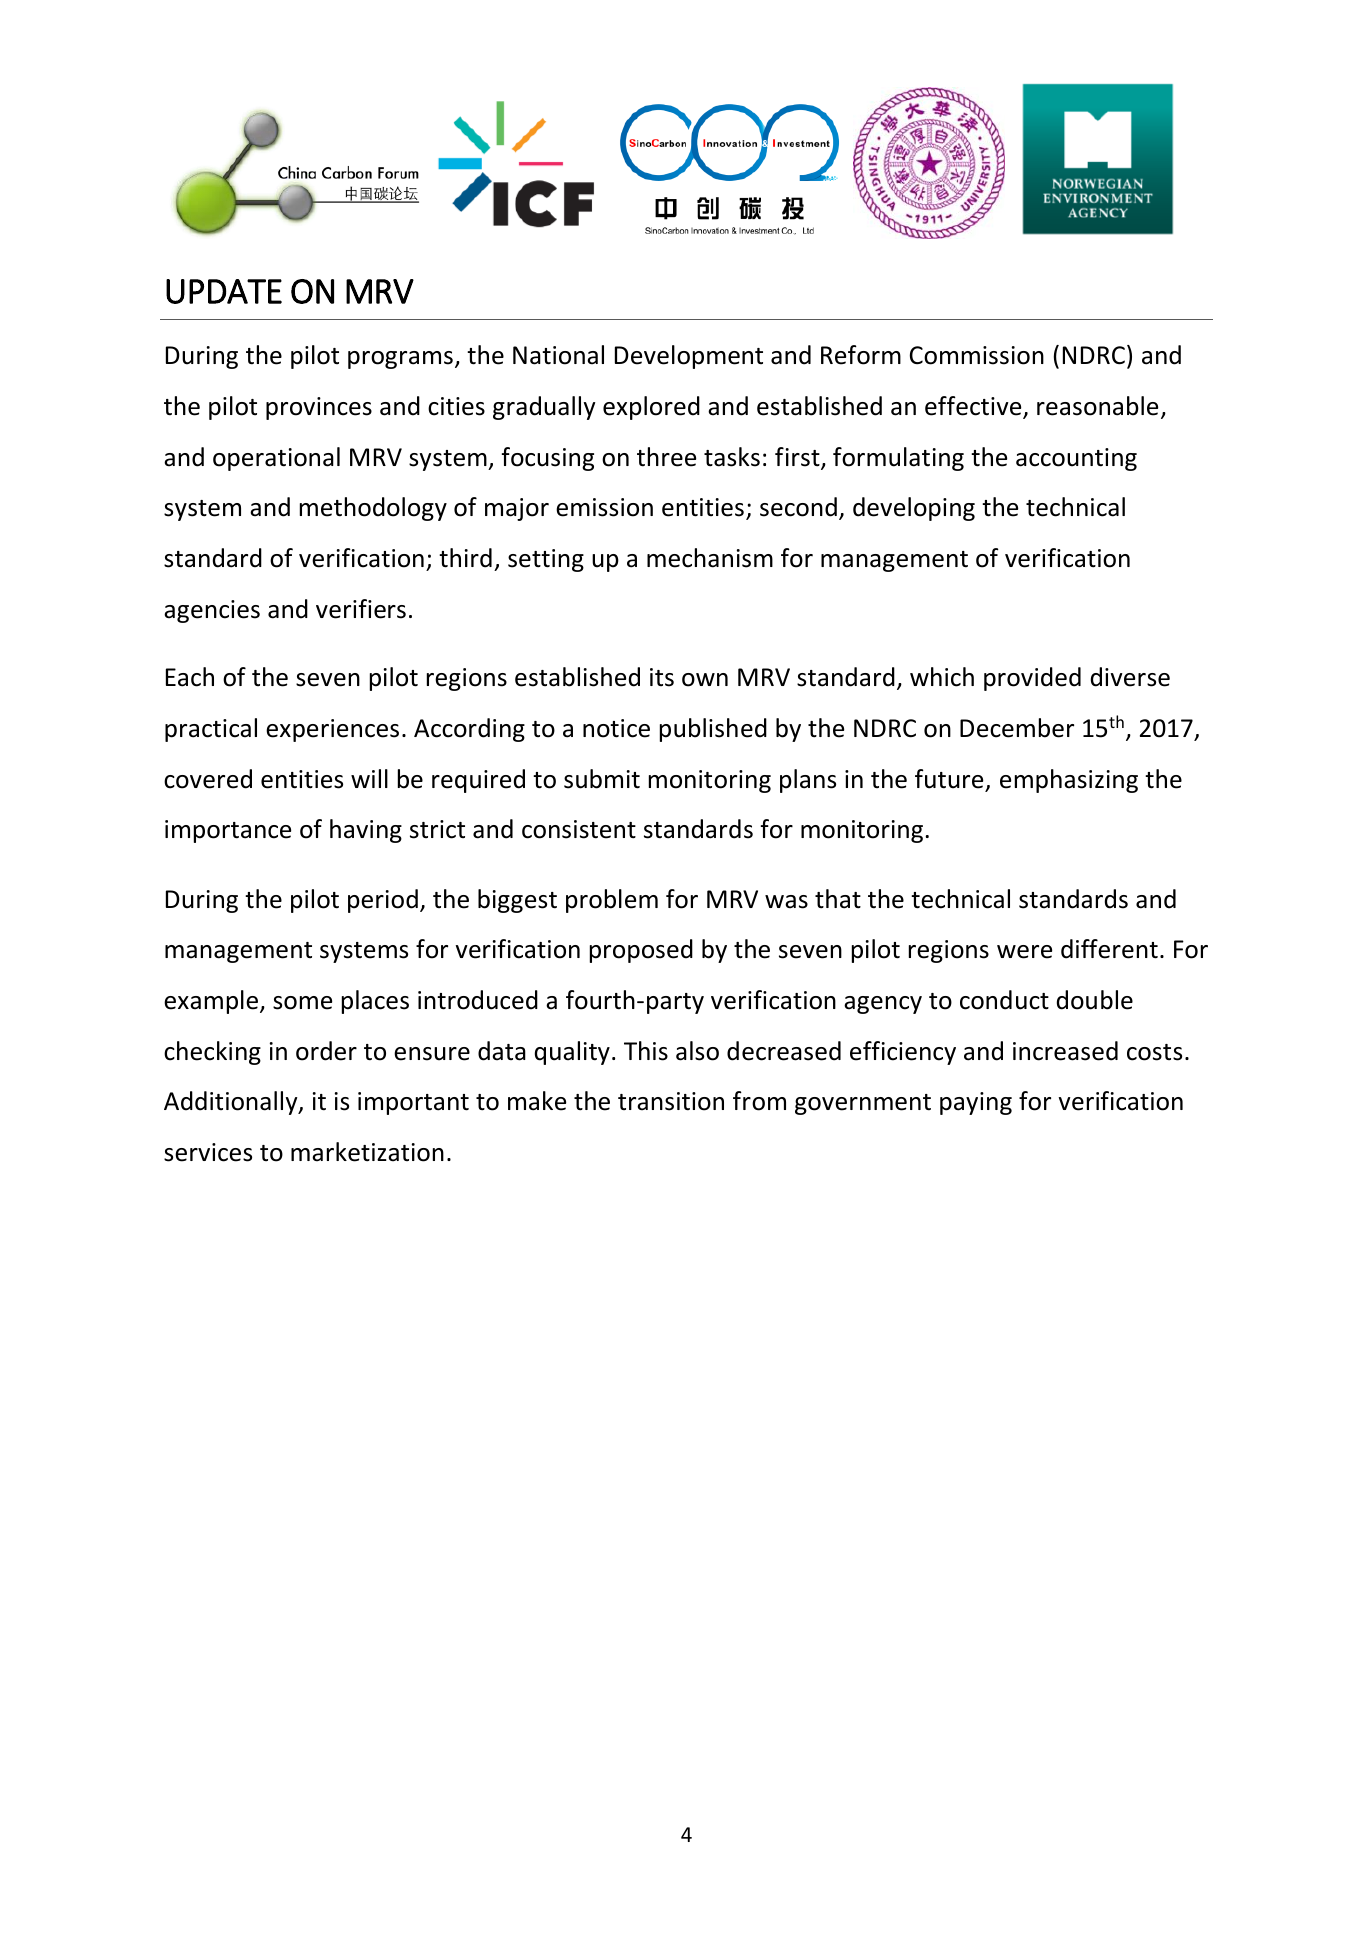 The image size is (1372, 1940). What do you see at coordinates (671, 1101) in the page?
I see `transition` at bounding box center [671, 1101].
